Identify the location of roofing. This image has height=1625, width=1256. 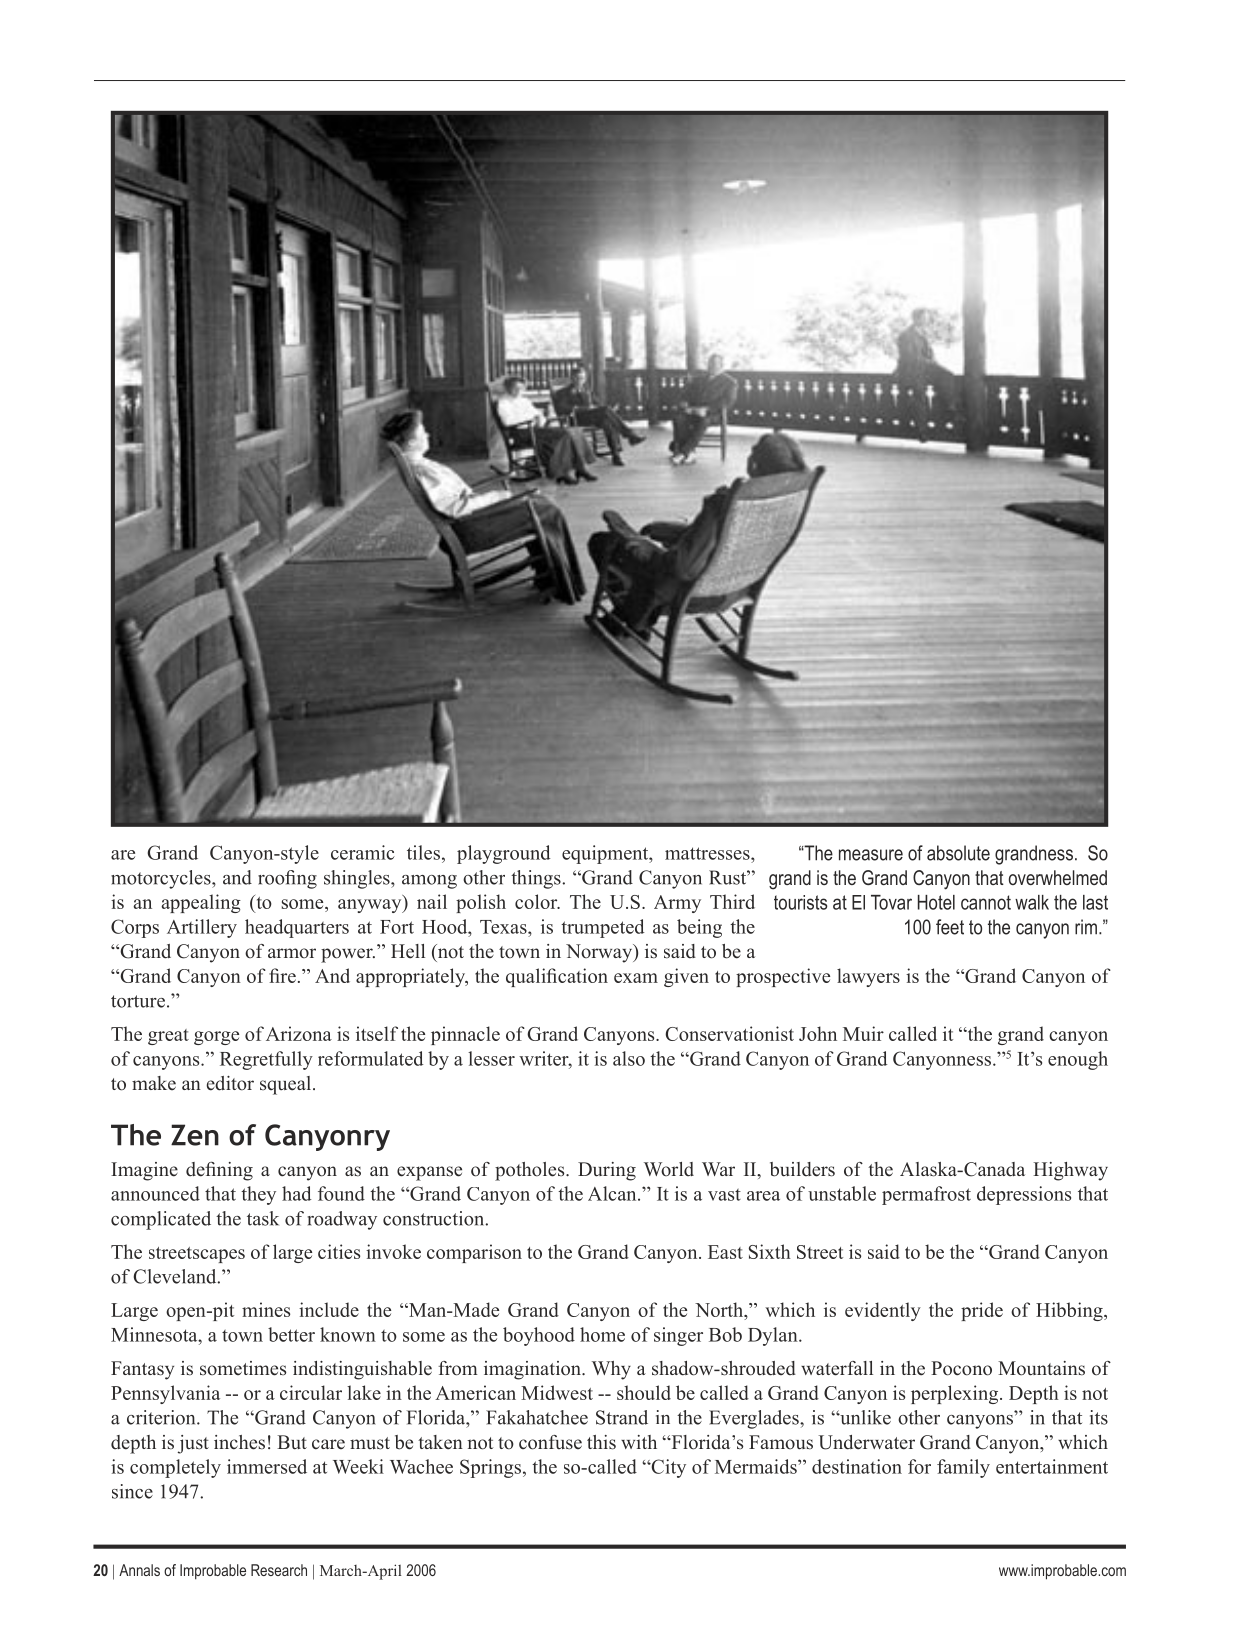
(287, 879).
